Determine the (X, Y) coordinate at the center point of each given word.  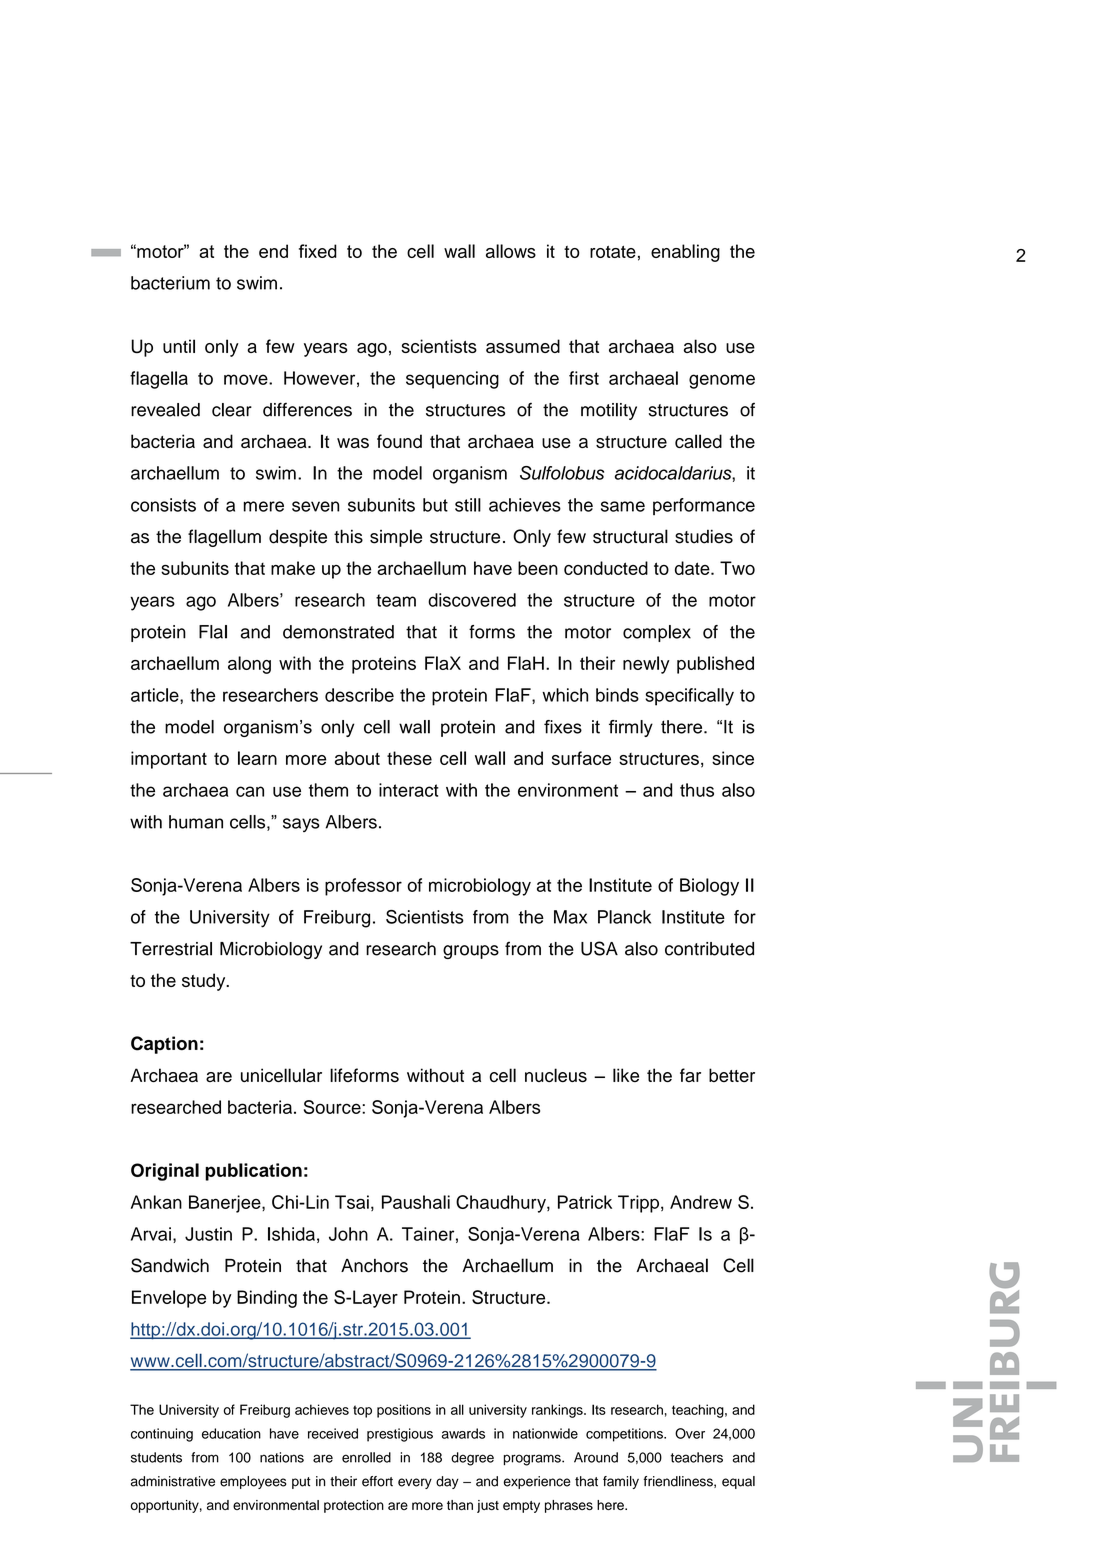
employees (253, 1482)
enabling (685, 253)
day (447, 1482)
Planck (624, 917)
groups (471, 952)
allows (511, 251)
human (196, 822)
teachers (697, 1457)
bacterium (170, 283)
